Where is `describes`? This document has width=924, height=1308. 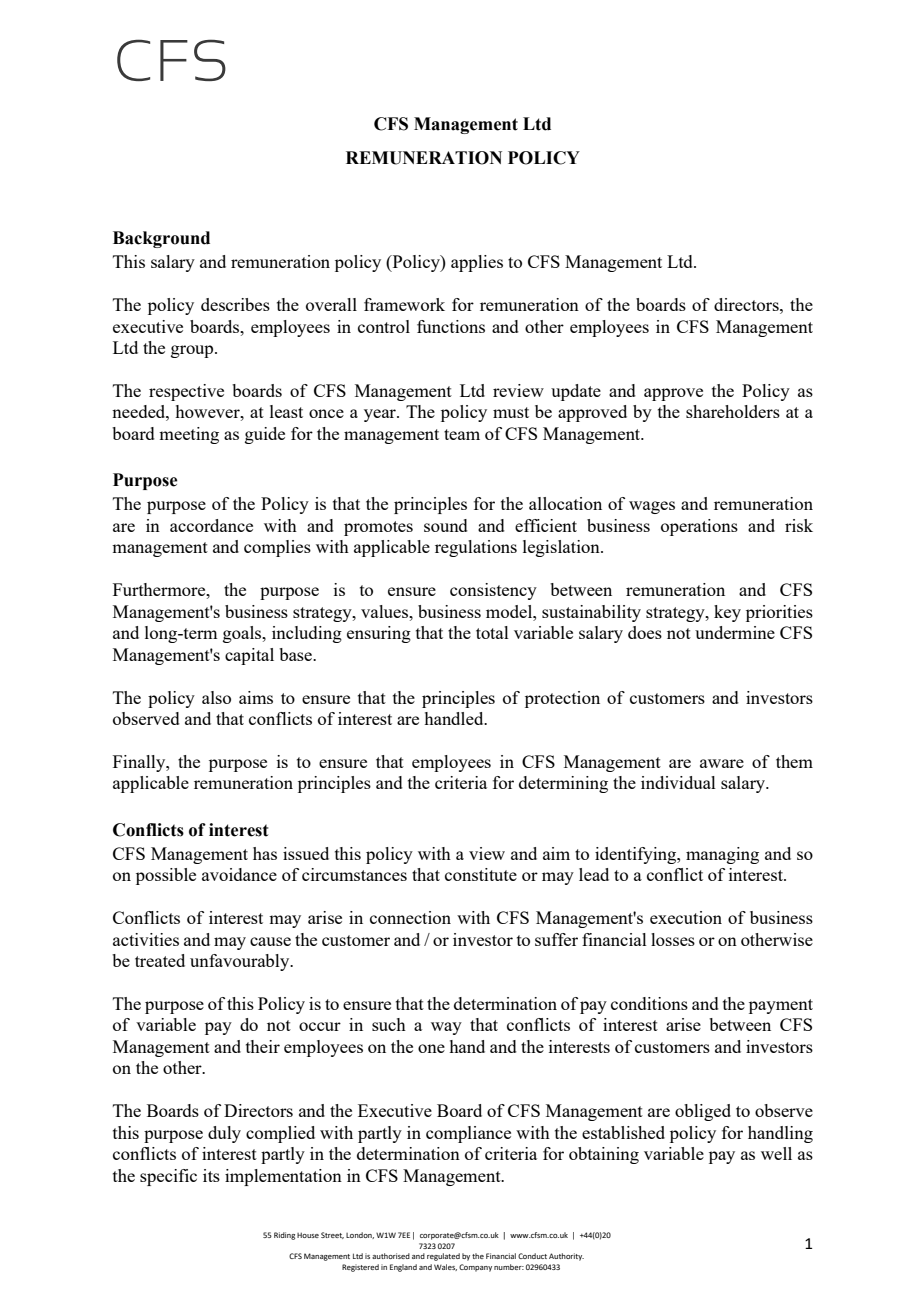
describes is located at coordinates (235, 304).
